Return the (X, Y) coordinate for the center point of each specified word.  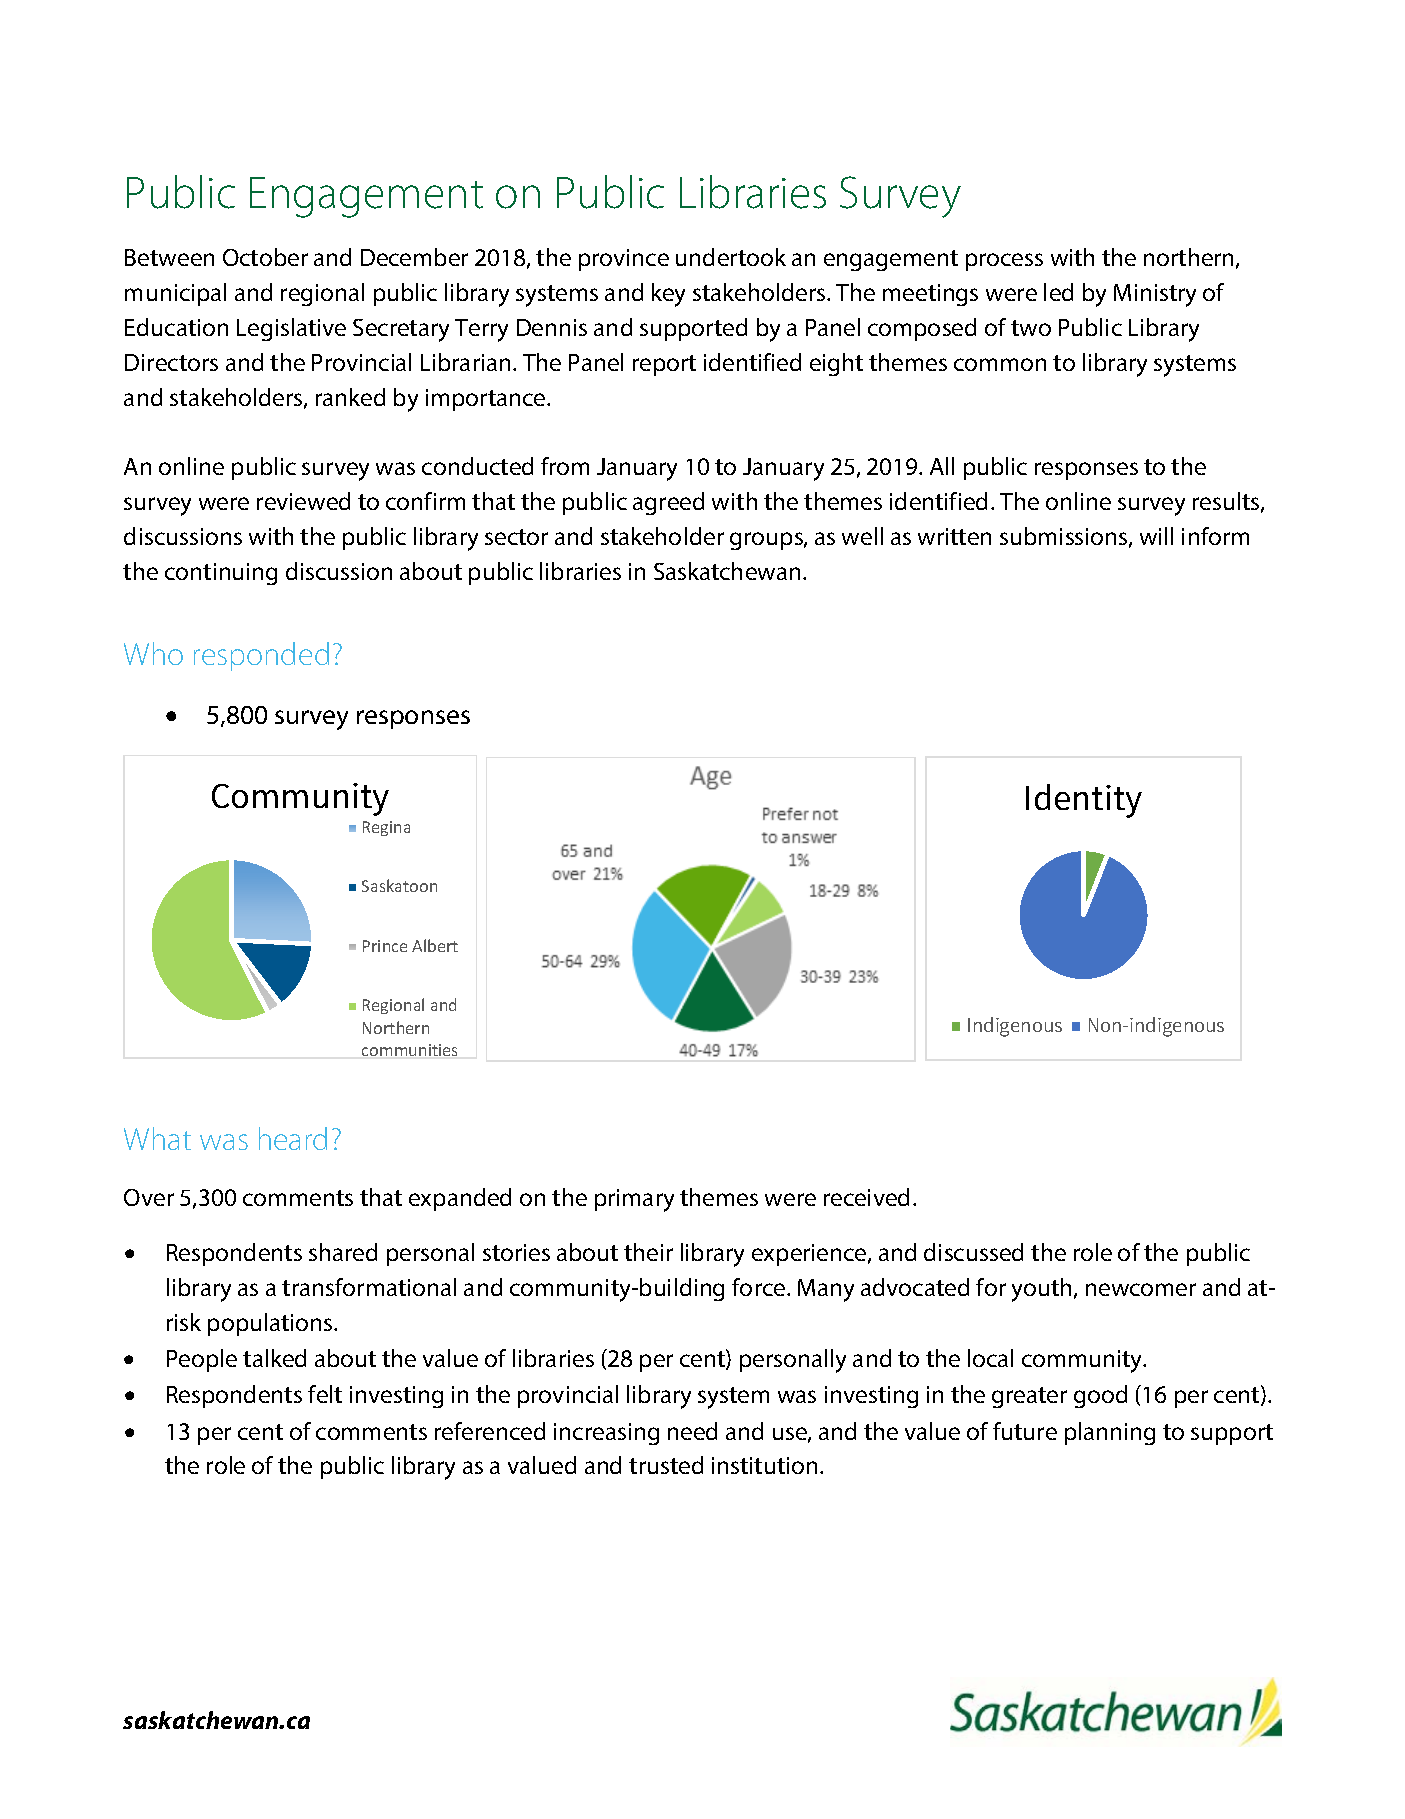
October (265, 257)
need (692, 1431)
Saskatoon (399, 885)
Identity (1084, 801)
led (1058, 292)
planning (1110, 1433)
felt (325, 1394)
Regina (386, 828)
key (668, 295)
